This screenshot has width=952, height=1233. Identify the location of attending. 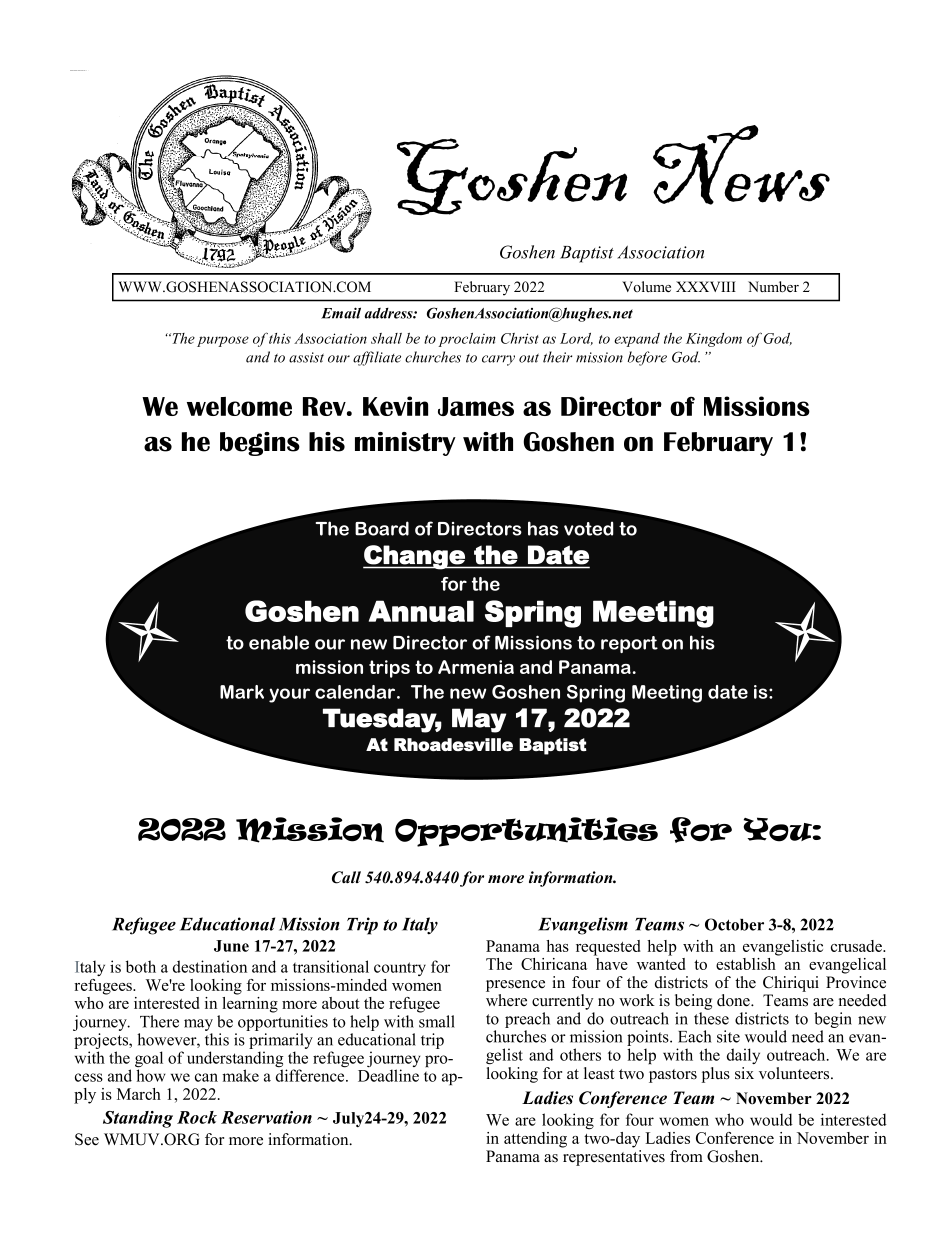
(535, 1140).
